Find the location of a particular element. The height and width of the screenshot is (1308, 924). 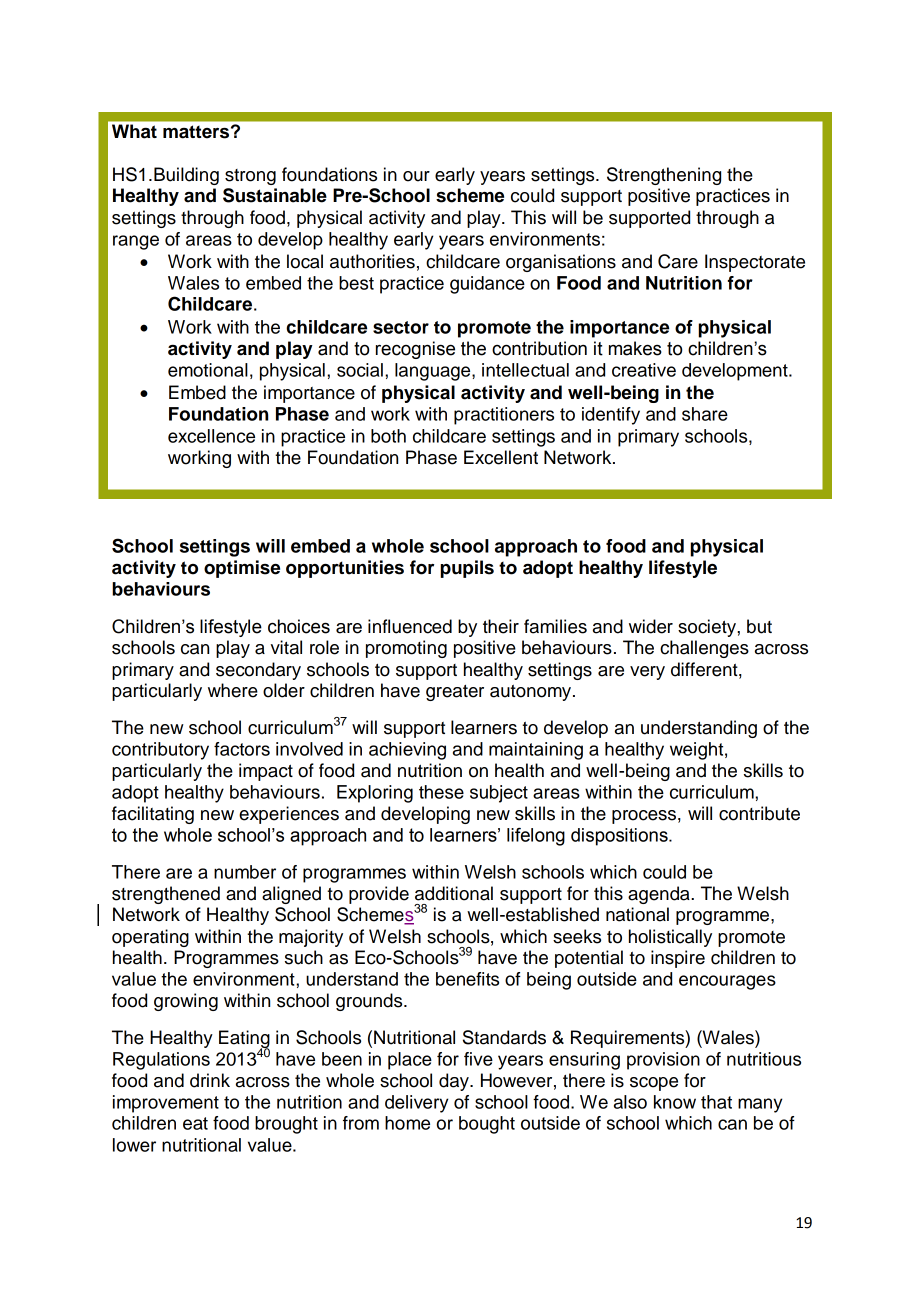

excellence is located at coordinates (211, 436).
